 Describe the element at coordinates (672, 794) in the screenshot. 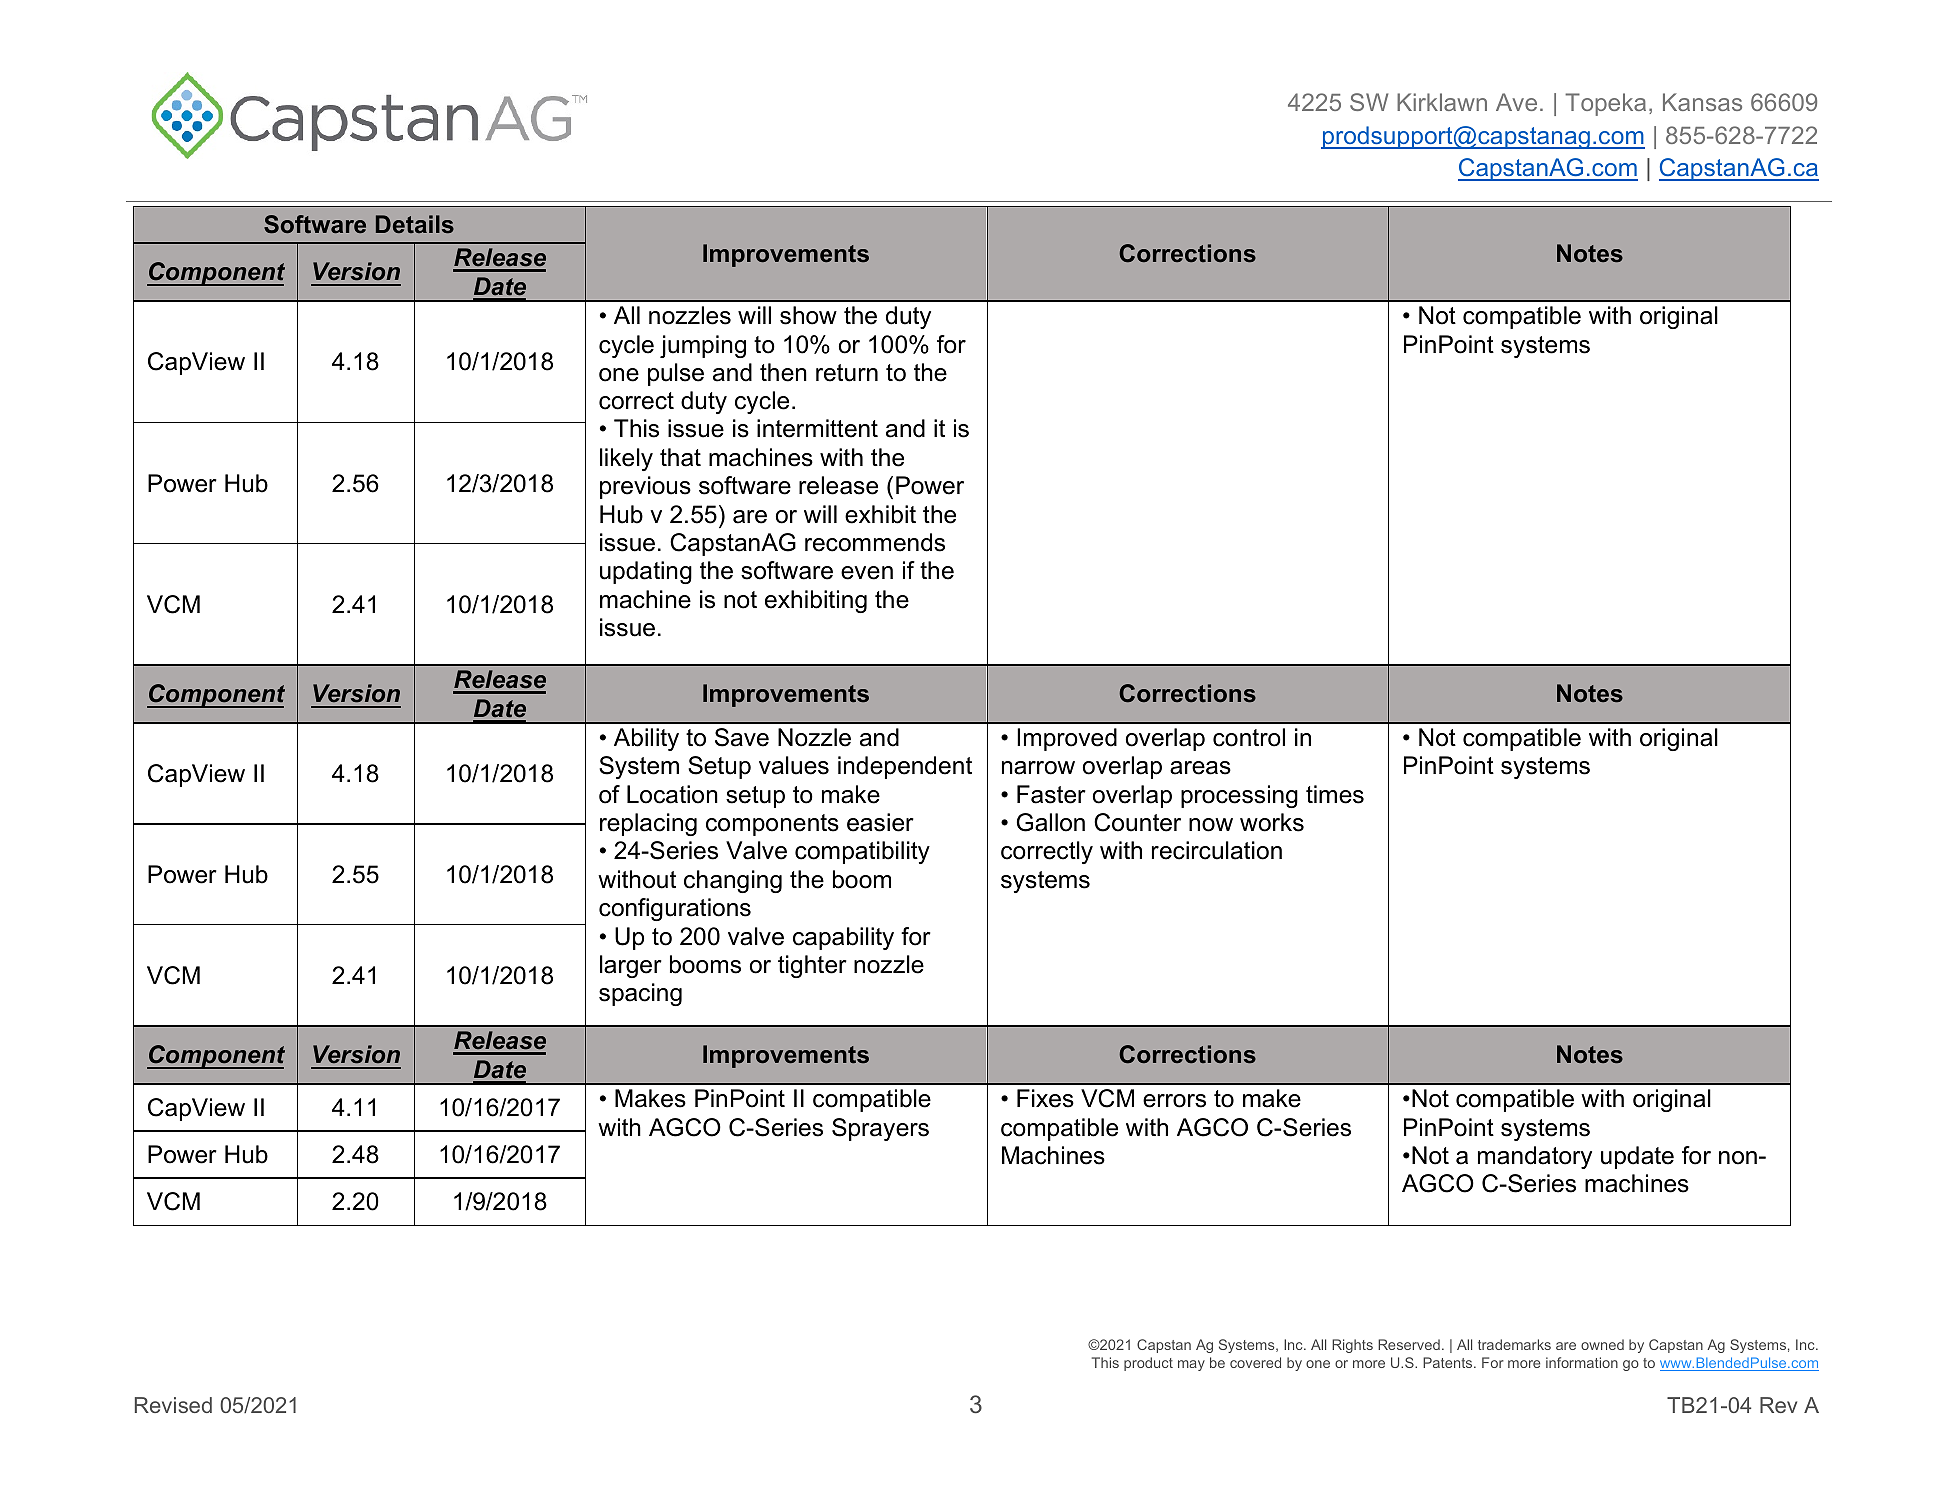

I see `Location` at that location.
